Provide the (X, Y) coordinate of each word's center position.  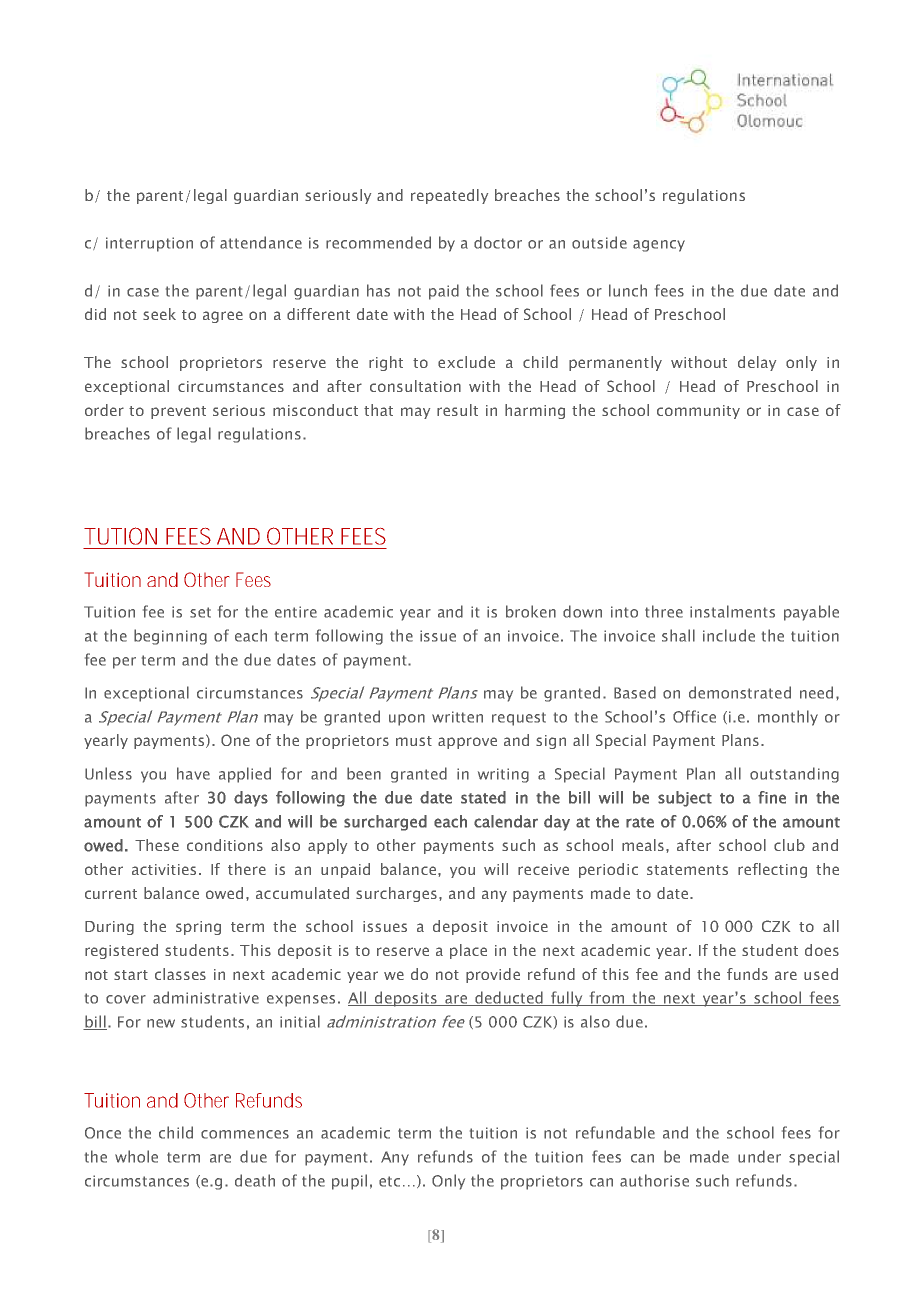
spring (198, 928)
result (457, 410)
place (468, 951)
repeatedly (449, 196)
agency (659, 246)
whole (136, 1156)
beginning (170, 637)
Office (694, 716)
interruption (149, 244)
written (457, 717)
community (698, 412)
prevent (178, 412)
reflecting (772, 870)
